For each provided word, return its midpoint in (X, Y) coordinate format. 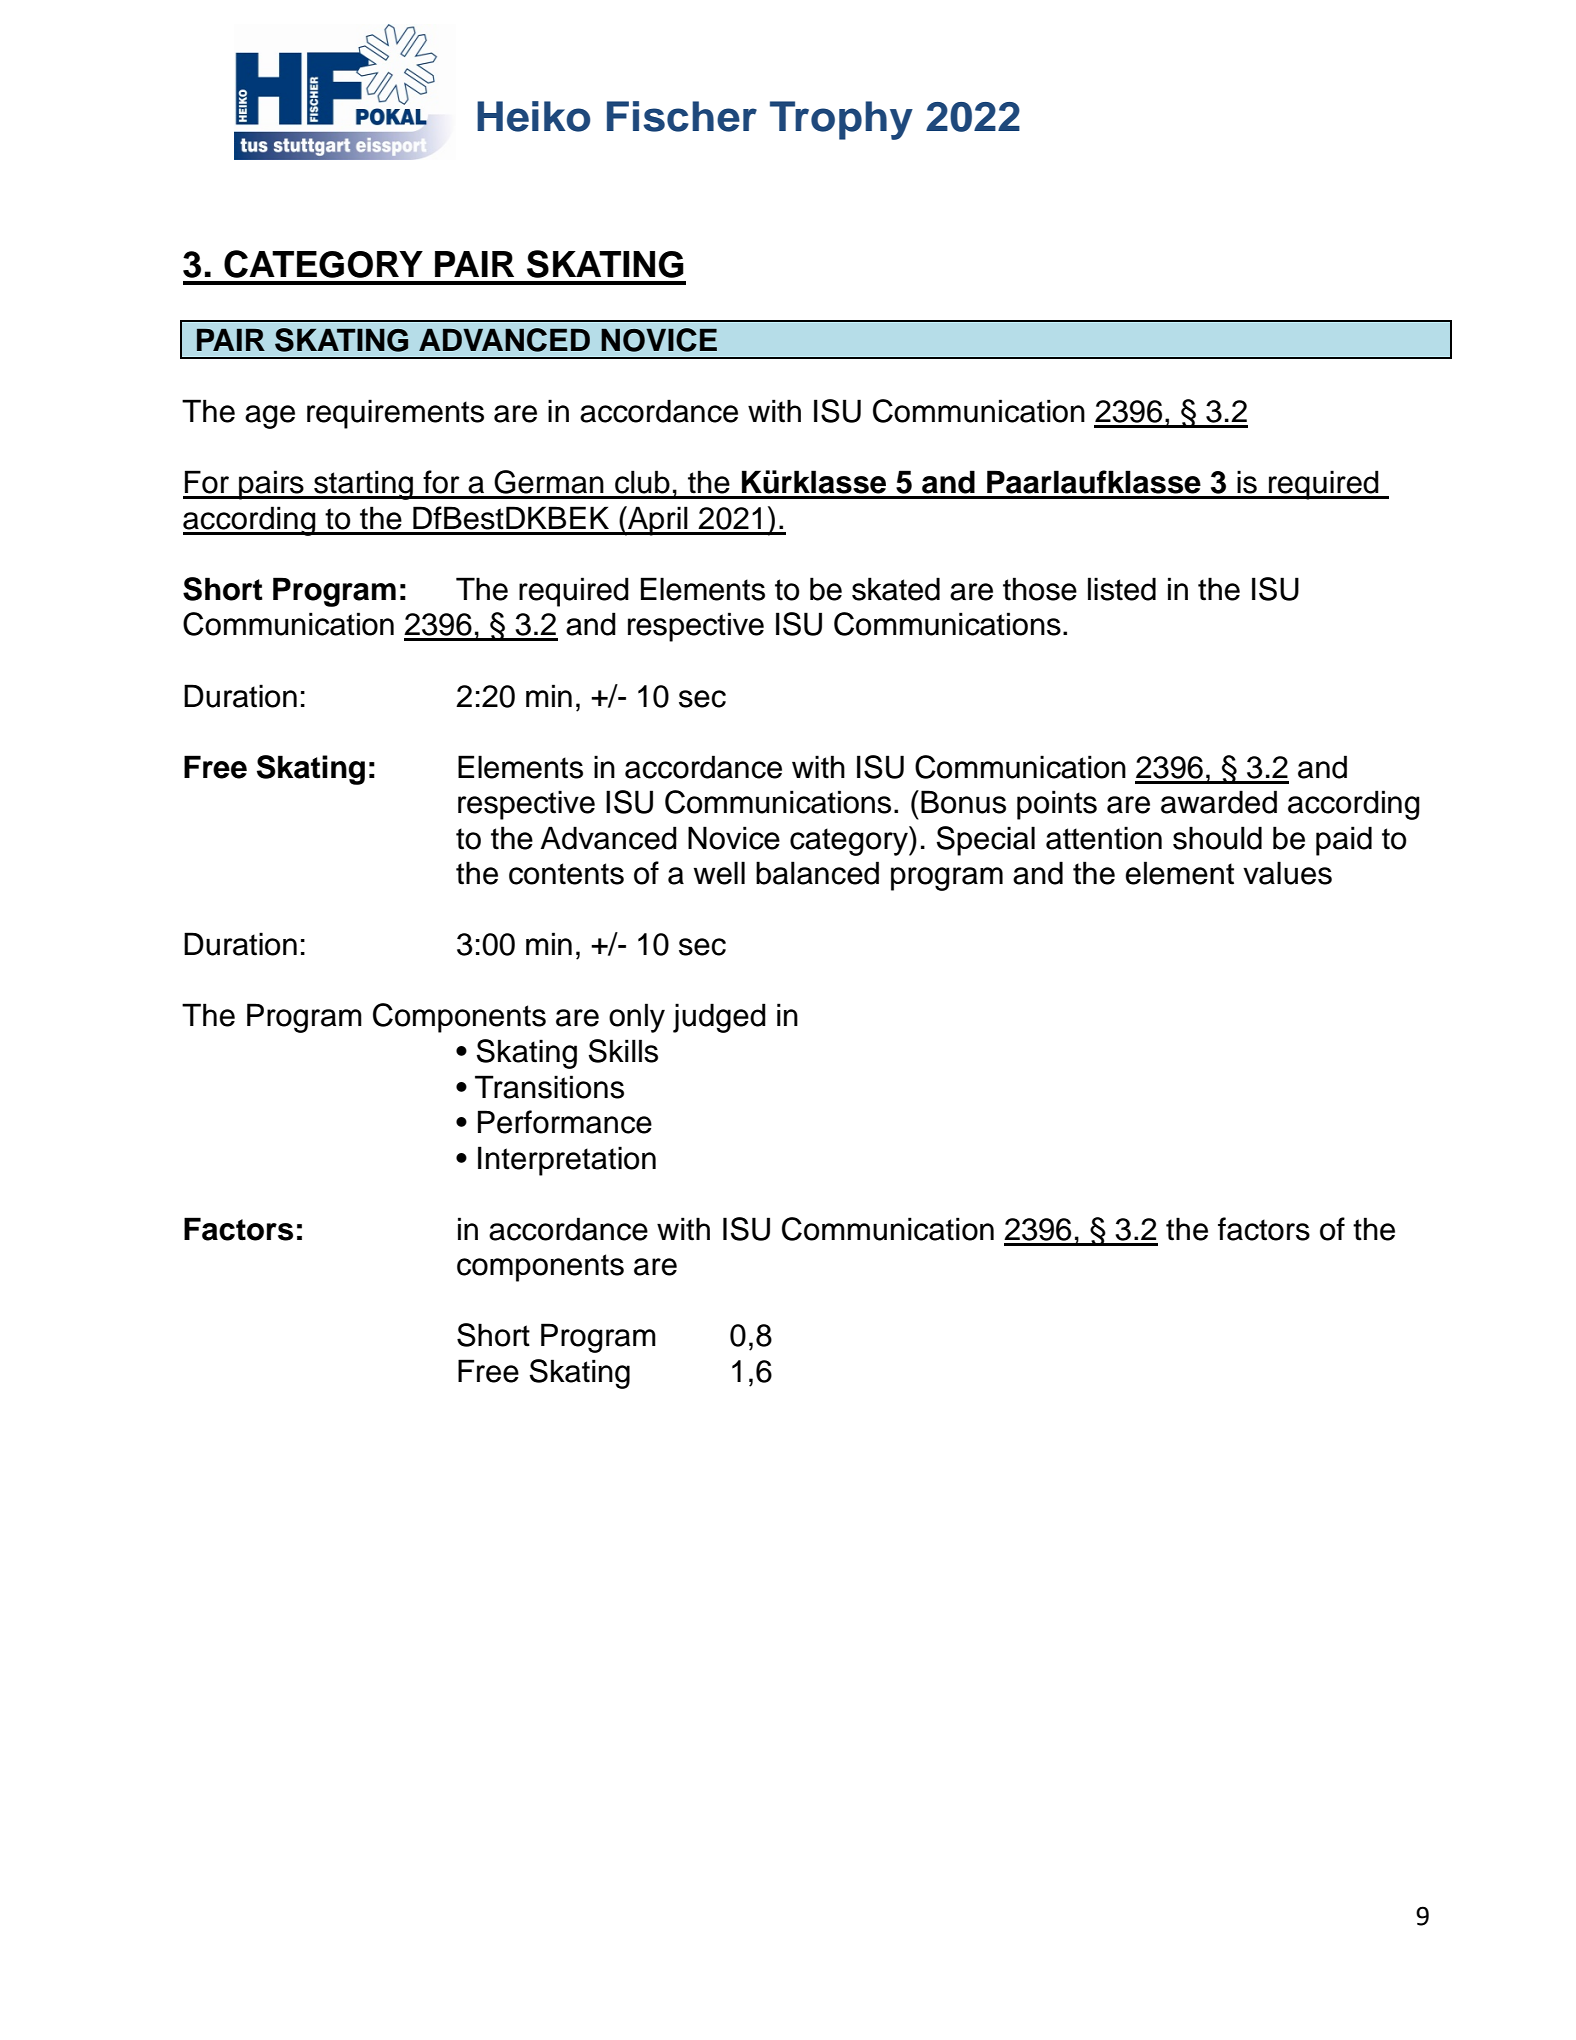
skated (896, 589)
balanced (817, 873)
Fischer (682, 116)
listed (1122, 589)
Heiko (533, 116)
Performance (565, 1122)
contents (566, 874)
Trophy (841, 120)
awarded (1219, 802)
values (1287, 873)
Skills (623, 1051)
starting (363, 485)
